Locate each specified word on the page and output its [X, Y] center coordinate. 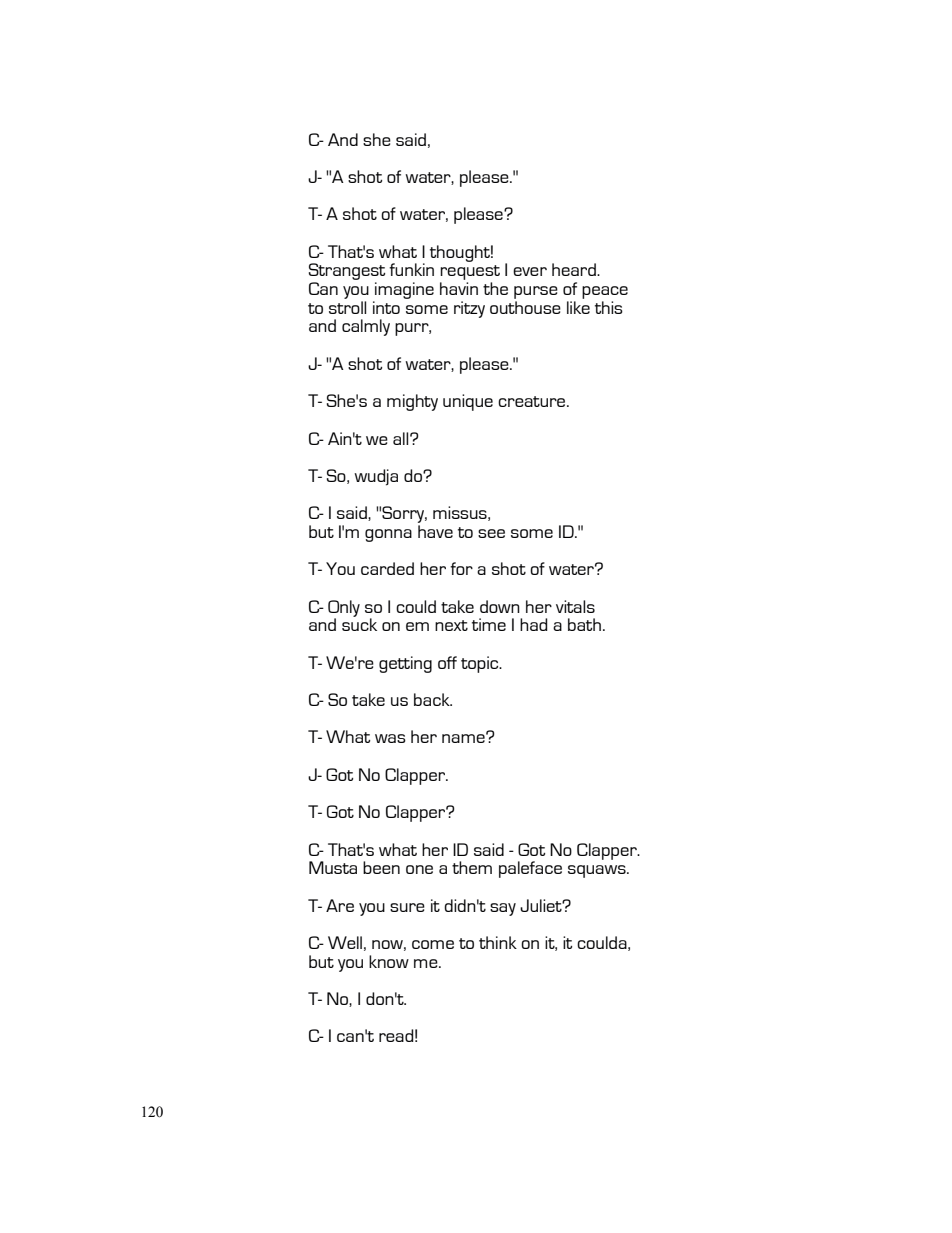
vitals [575, 606]
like [578, 307]
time [489, 624]
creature [533, 401]
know [389, 961]
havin [459, 288]
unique [468, 402]
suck [359, 623]
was [390, 738]
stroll [347, 307]
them [472, 867]
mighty [412, 402]
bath [584, 624]
